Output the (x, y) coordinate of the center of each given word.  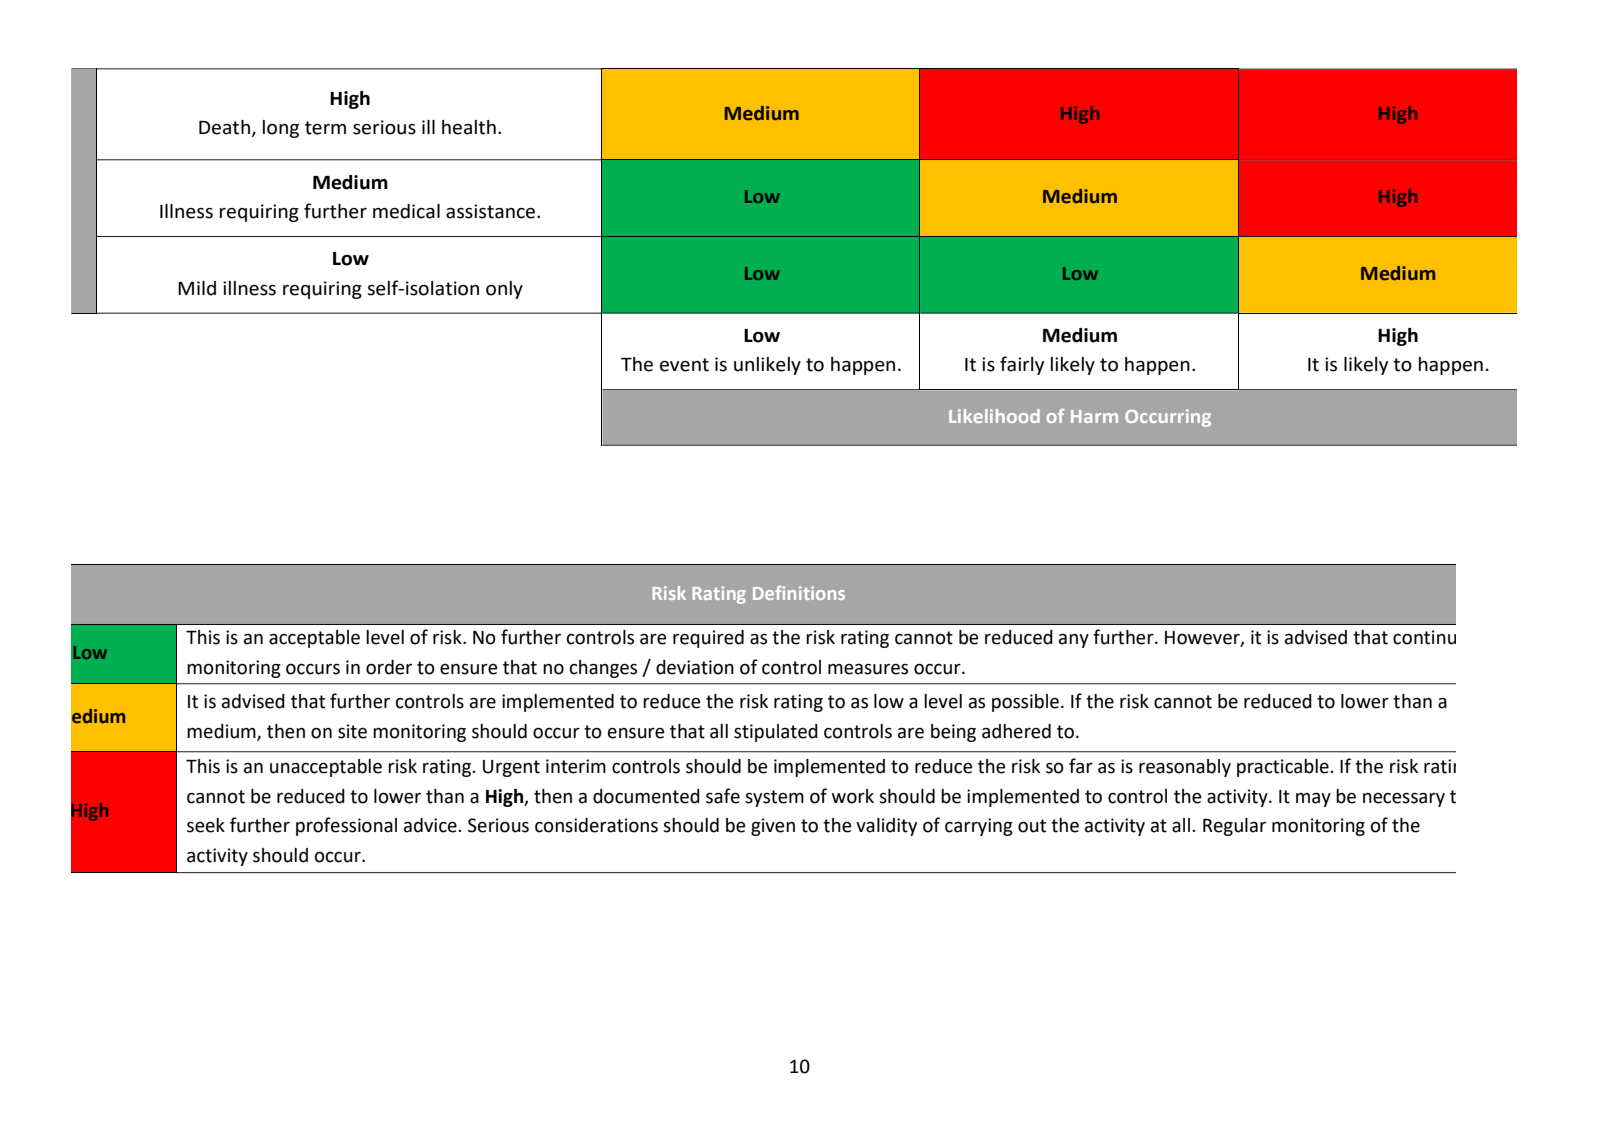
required (708, 639)
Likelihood (994, 416)
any (1074, 641)
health (469, 127)
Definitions (799, 593)
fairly (1022, 365)
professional (346, 826)
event (684, 365)
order (389, 667)
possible (1025, 703)
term (325, 128)
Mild (197, 288)
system (774, 798)
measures (868, 669)
